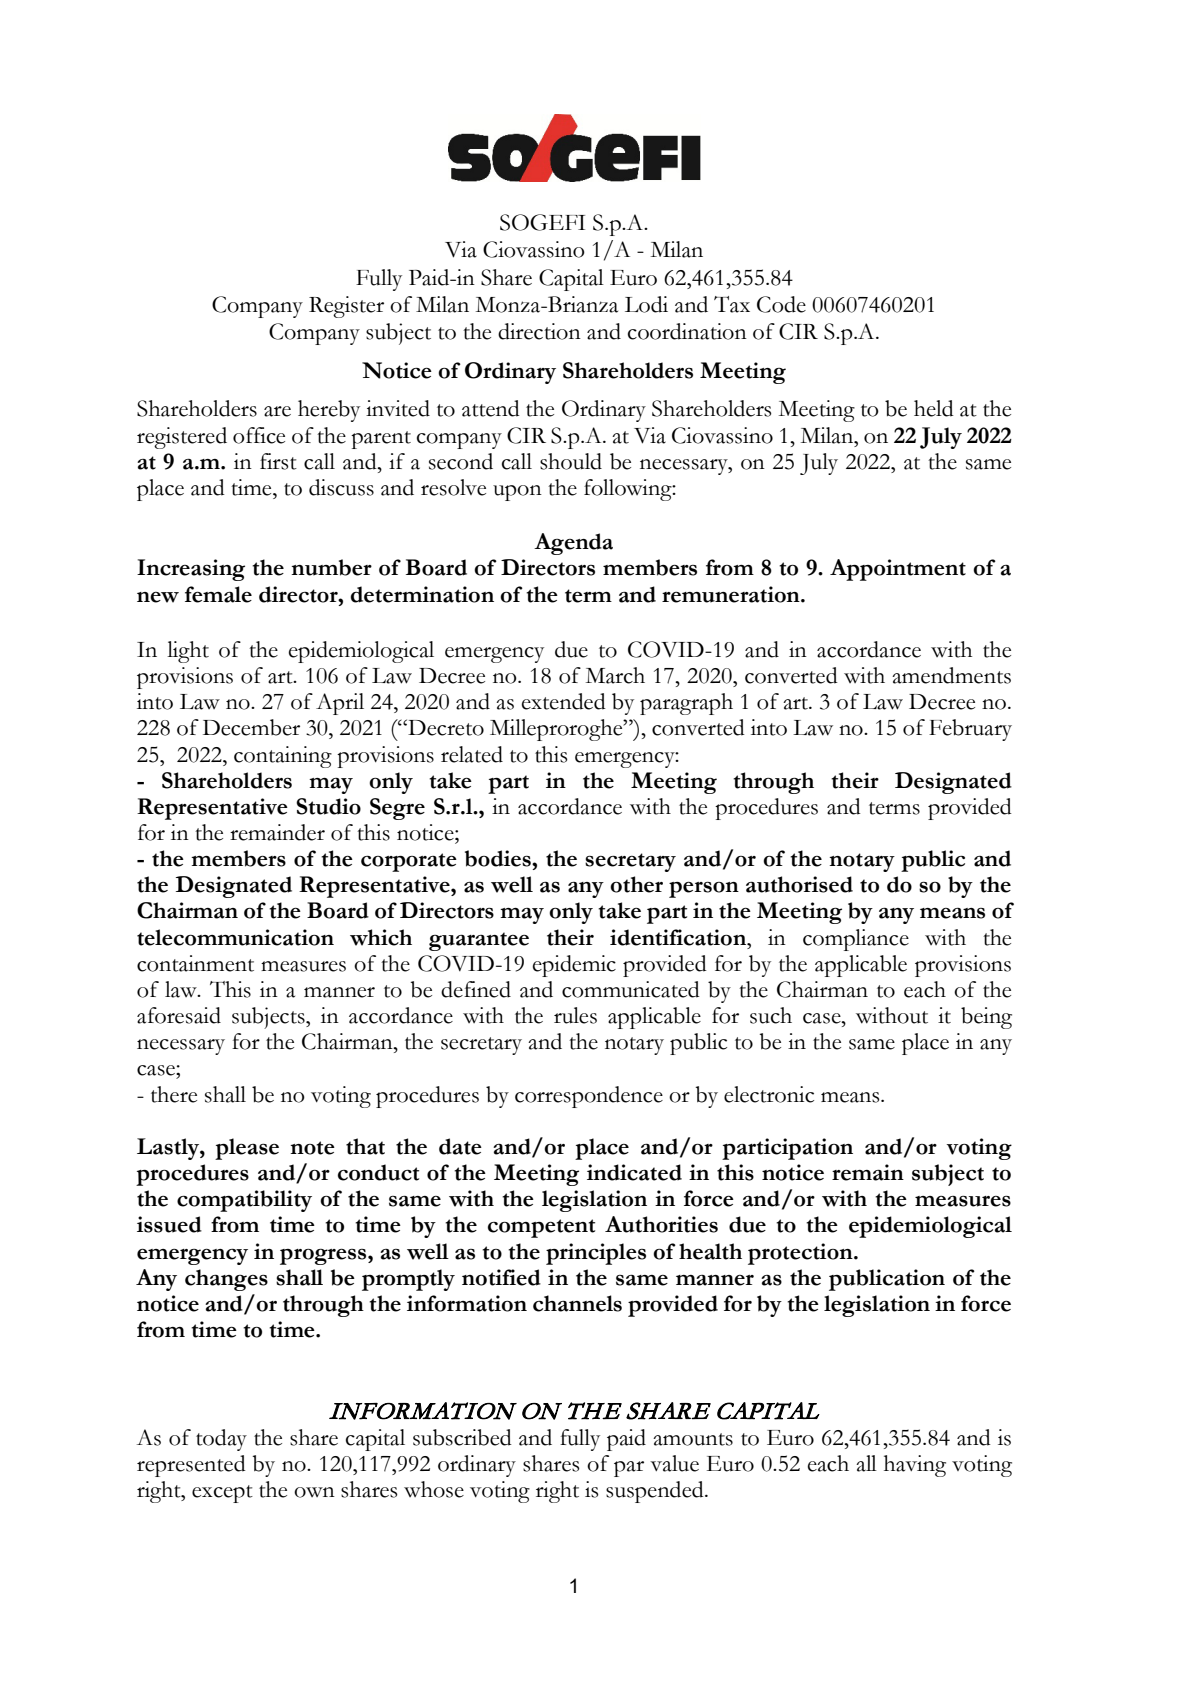 The width and height of the screenshot is (1197, 1693). What do you see at coordinates (541, 1228) in the screenshot?
I see `competent` at bounding box center [541, 1228].
